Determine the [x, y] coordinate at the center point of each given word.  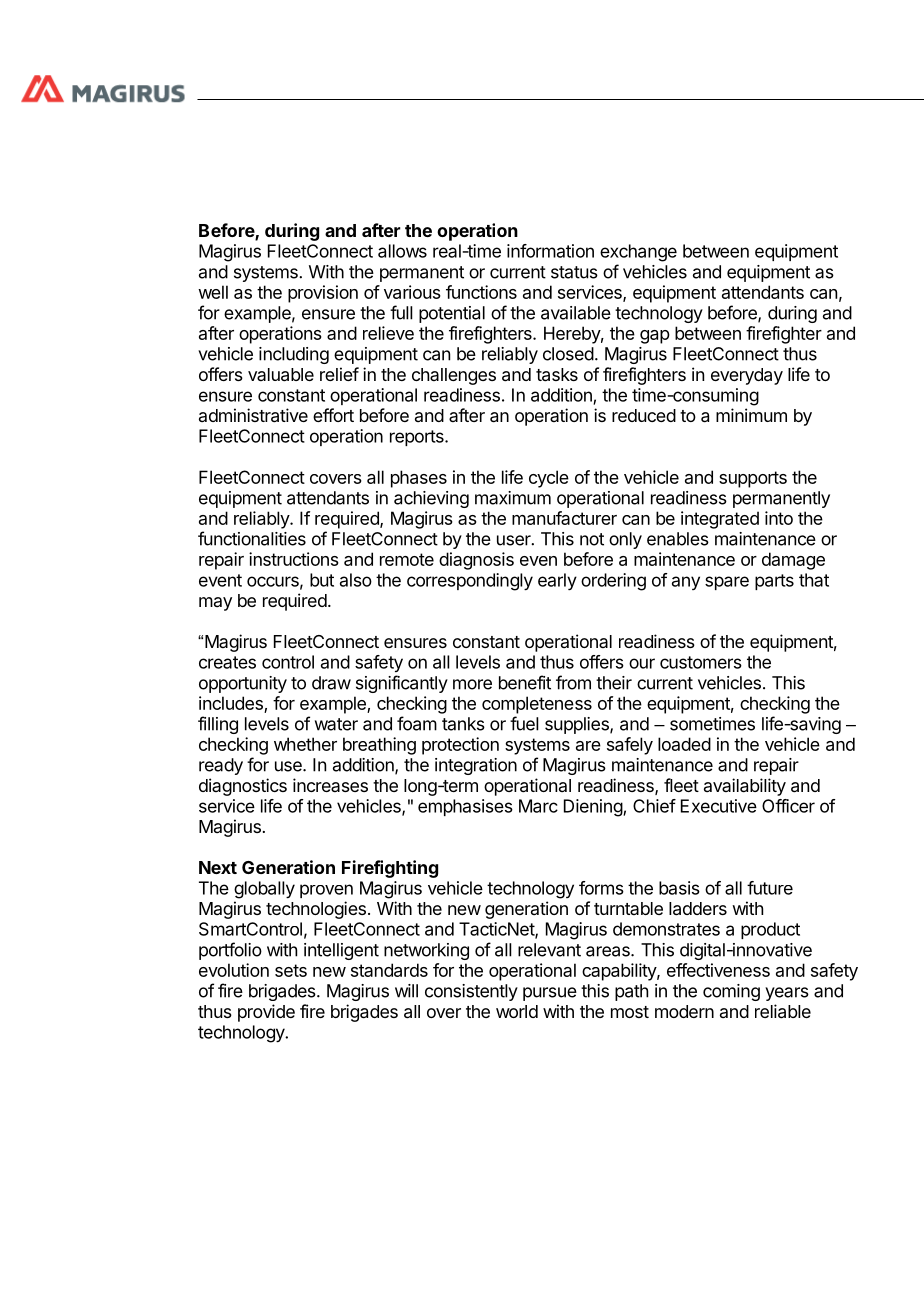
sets [291, 970]
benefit [525, 682]
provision [323, 294]
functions [481, 292]
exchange [638, 253]
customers [701, 662]
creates [227, 662]
